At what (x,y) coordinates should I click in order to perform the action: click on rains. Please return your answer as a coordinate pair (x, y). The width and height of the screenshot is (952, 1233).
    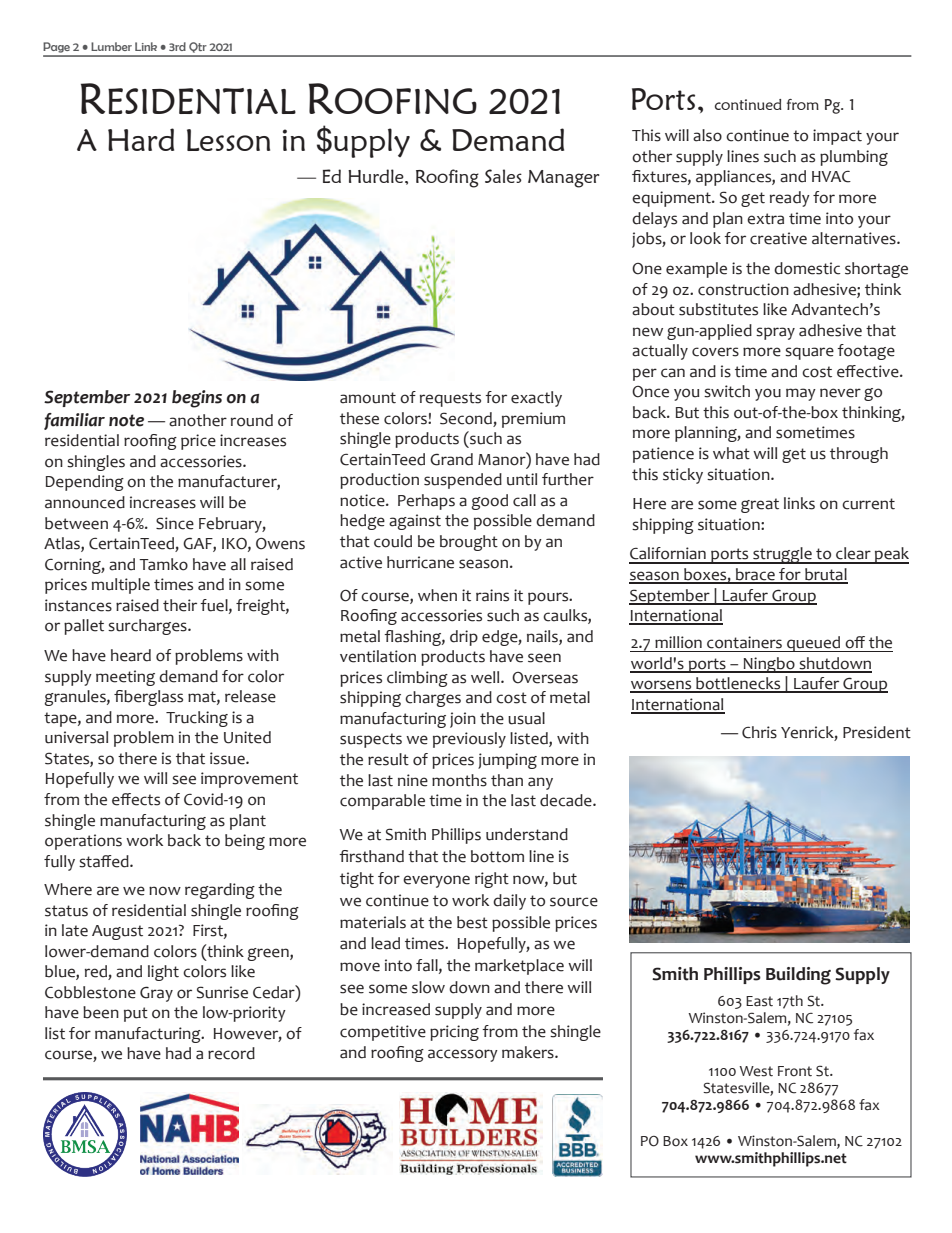
    Looking at the image, I should click on (492, 595).
